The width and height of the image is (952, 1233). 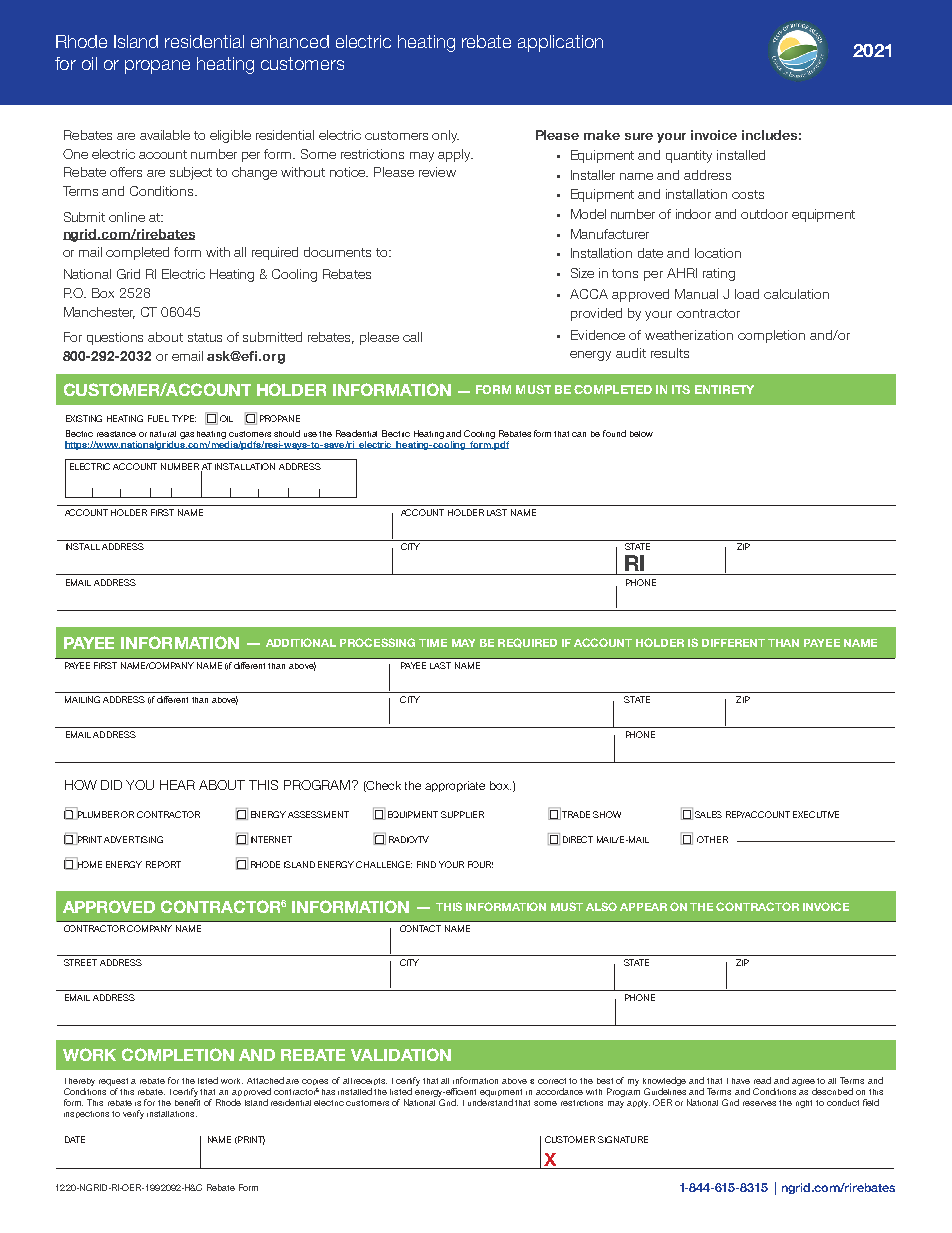 I want to click on understand, so click(x=490, y=1102).
